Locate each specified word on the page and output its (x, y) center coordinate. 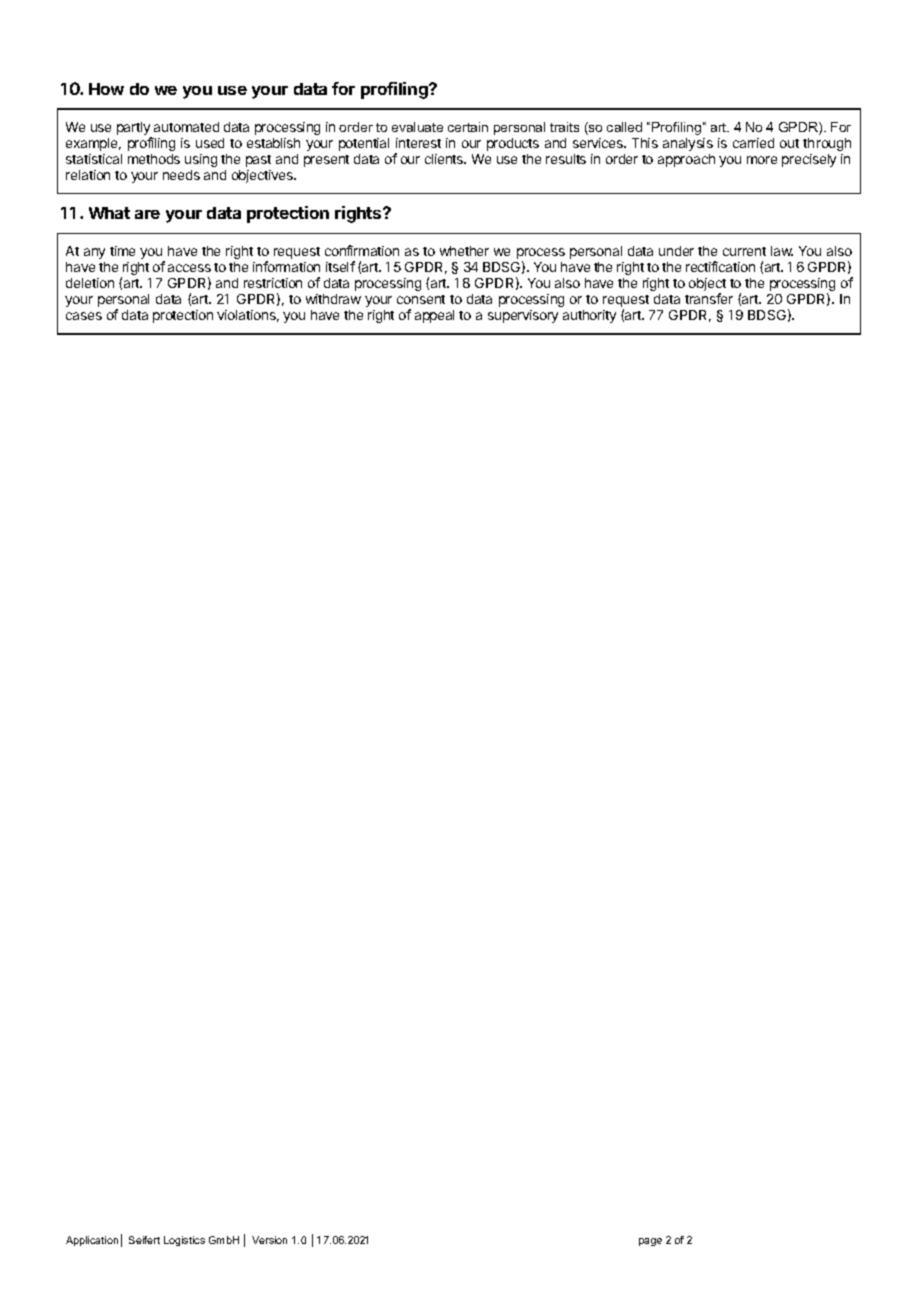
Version (269, 1240)
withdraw (333, 299)
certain (468, 127)
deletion (90, 283)
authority (589, 316)
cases (84, 316)
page (650, 1242)
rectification (720, 266)
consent (421, 299)
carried (753, 143)
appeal (434, 316)
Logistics (184, 1241)
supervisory (523, 316)
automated (186, 127)
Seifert (144, 1240)
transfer (709, 298)
